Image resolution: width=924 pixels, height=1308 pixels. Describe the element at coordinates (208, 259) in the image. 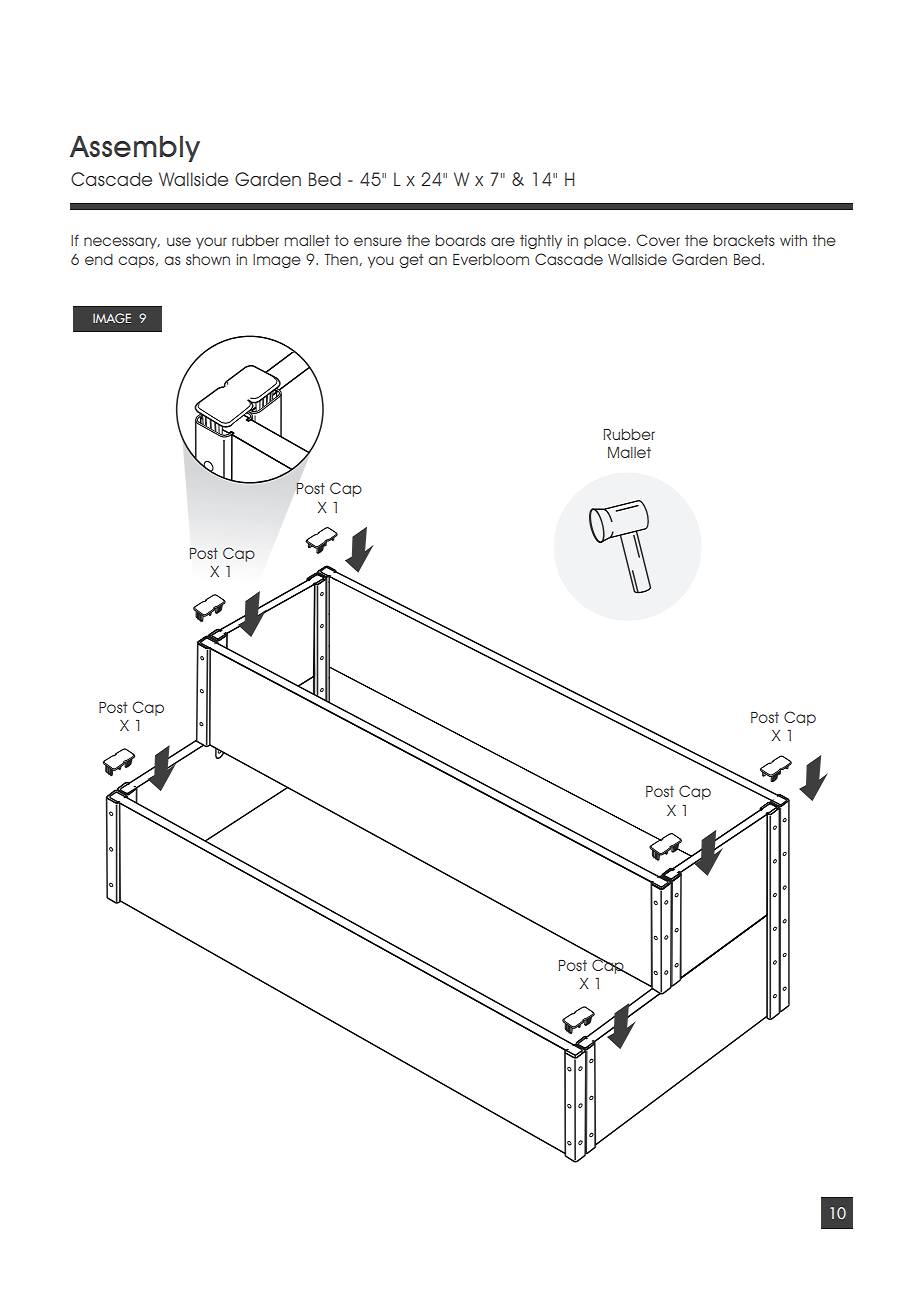

I see `shown` at that location.
